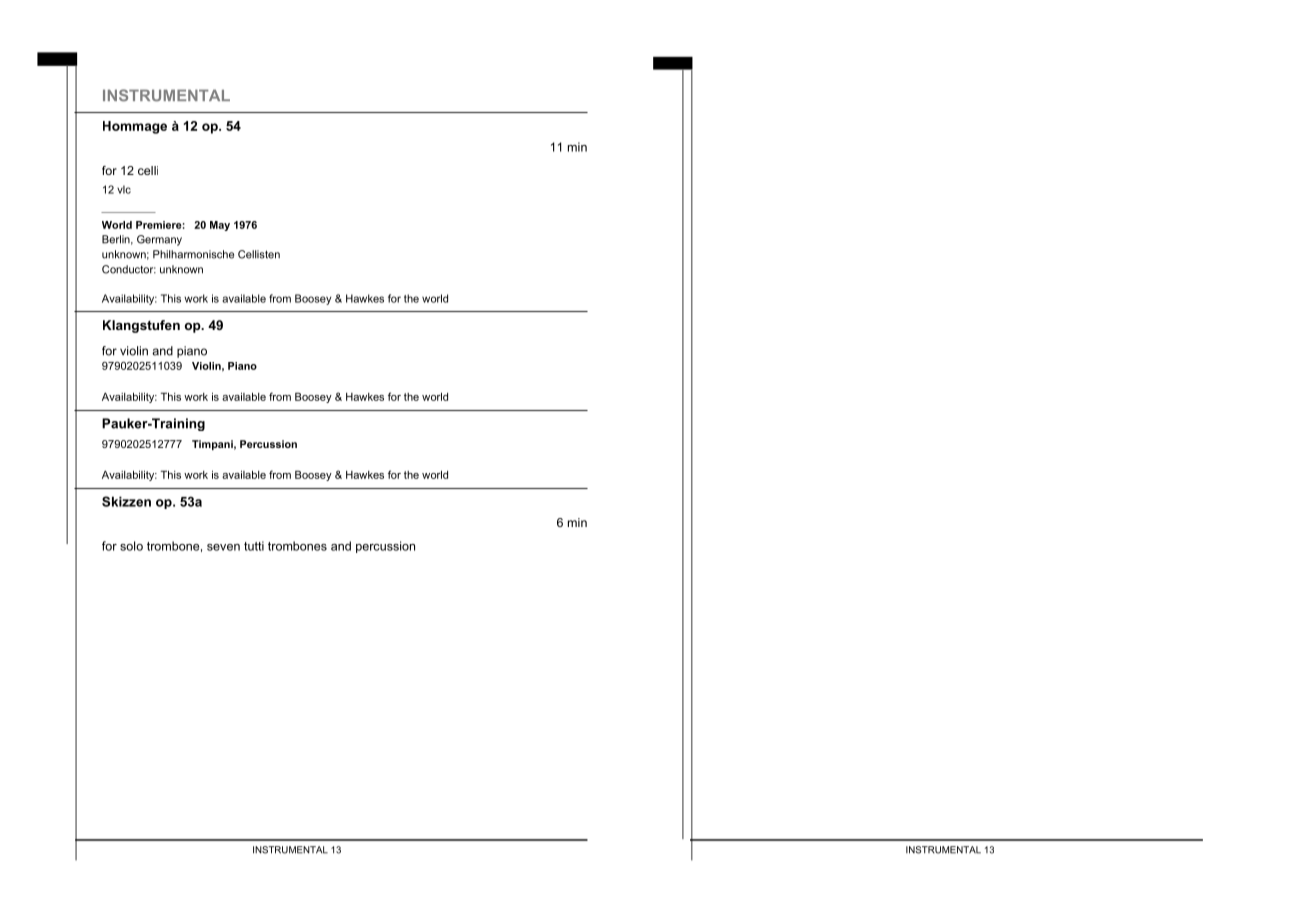 The height and width of the document is (924, 1307). I want to click on Germany, so click(159, 240).
